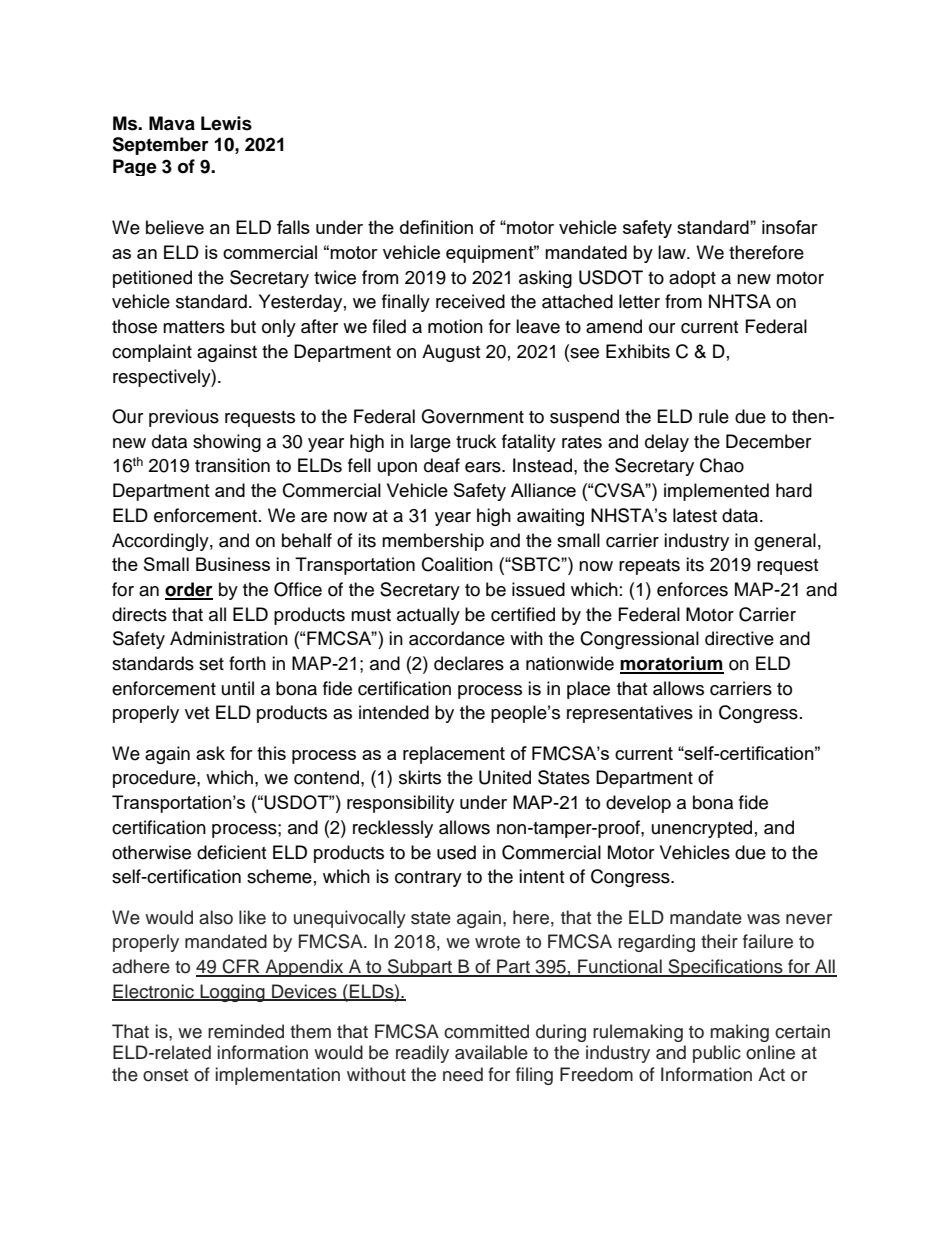 The height and width of the image is (1233, 952). Describe the element at coordinates (476, 441) in the image. I see `truck` at that location.
